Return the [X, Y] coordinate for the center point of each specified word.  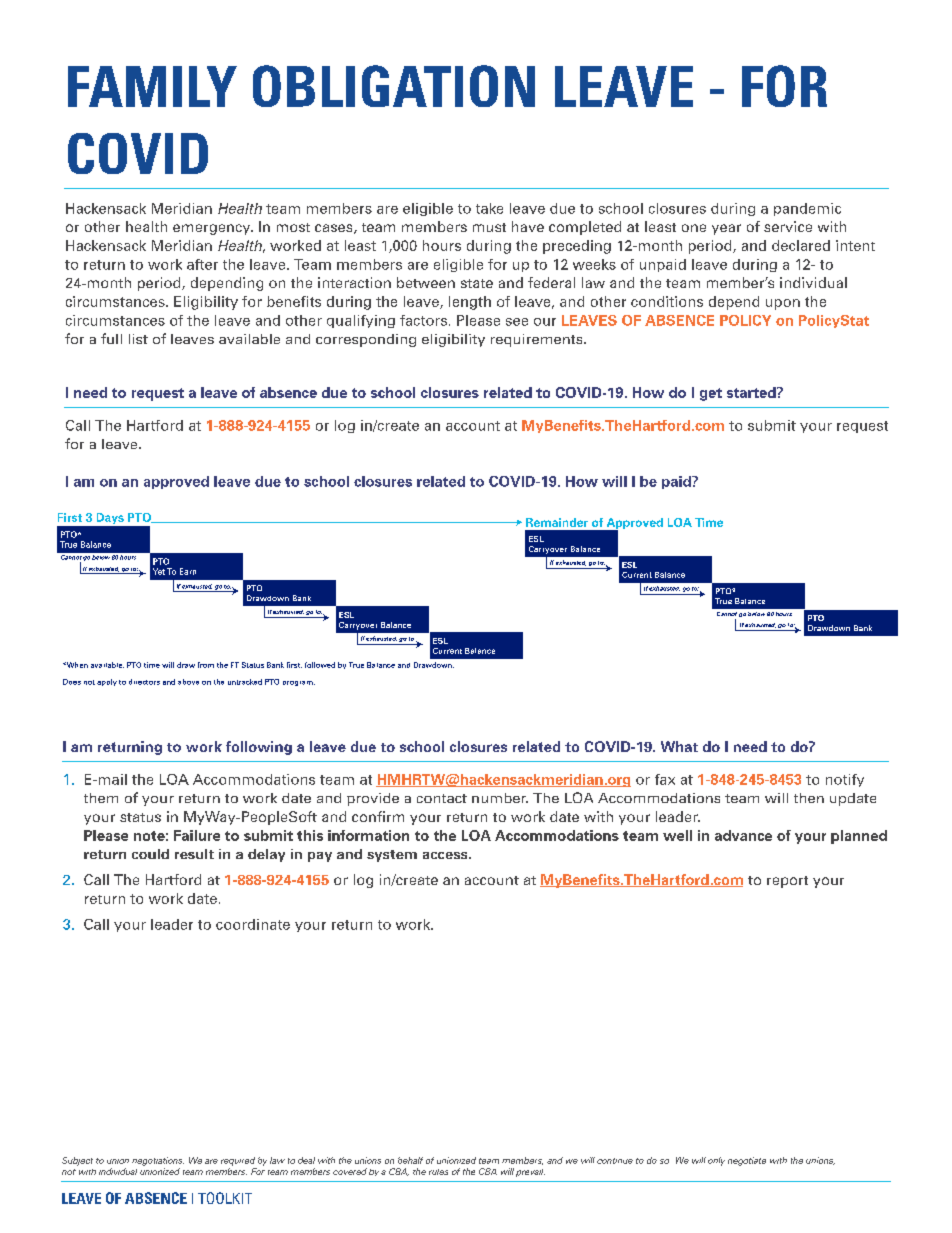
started [752, 392]
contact [442, 798]
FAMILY [152, 86]
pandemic [807, 209]
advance [743, 835]
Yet [159, 571]
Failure [197, 835]
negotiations [158, 1161]
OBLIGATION [394, 86]
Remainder [557, 522]
